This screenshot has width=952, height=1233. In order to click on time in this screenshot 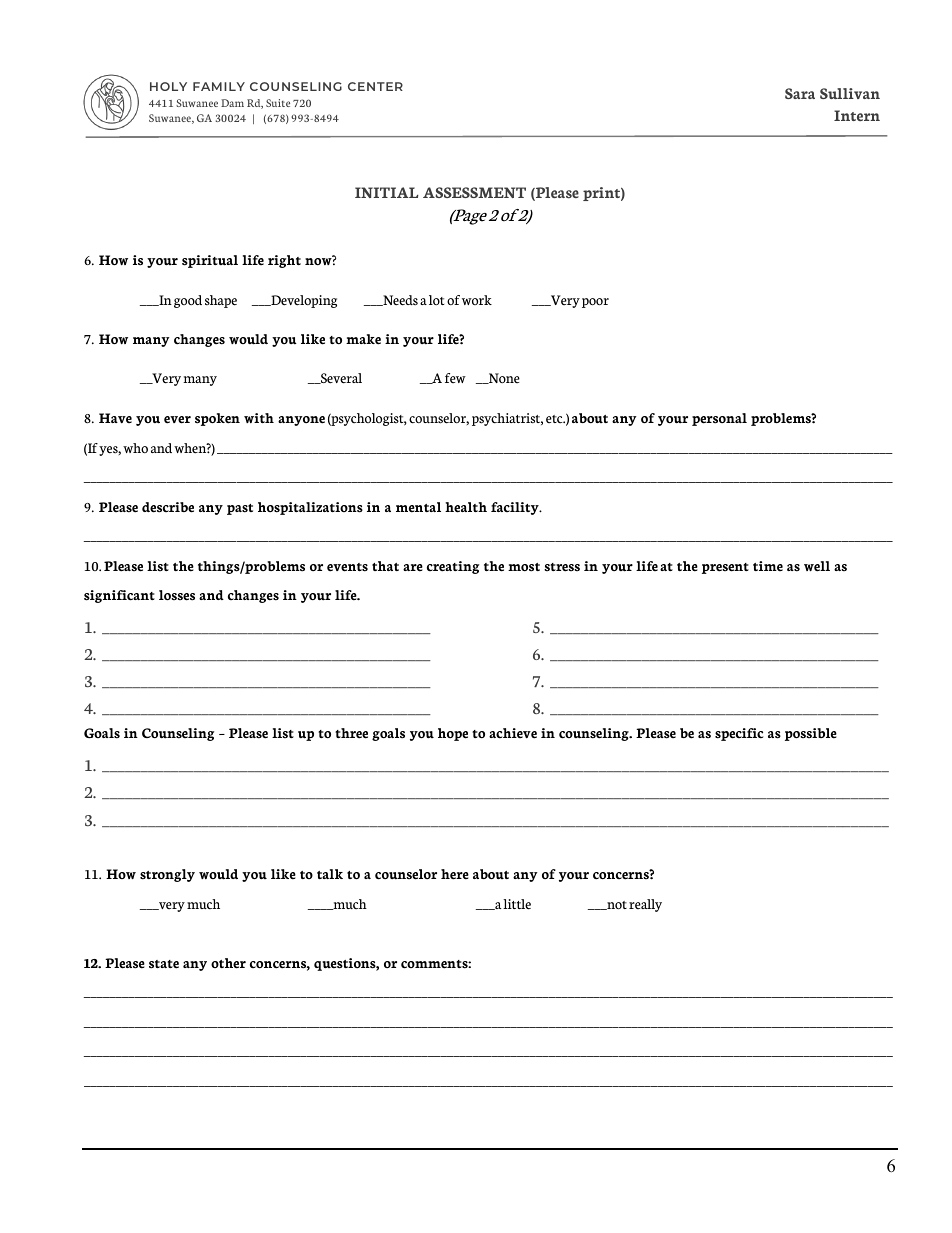, I will do `click(768, 566)`.
